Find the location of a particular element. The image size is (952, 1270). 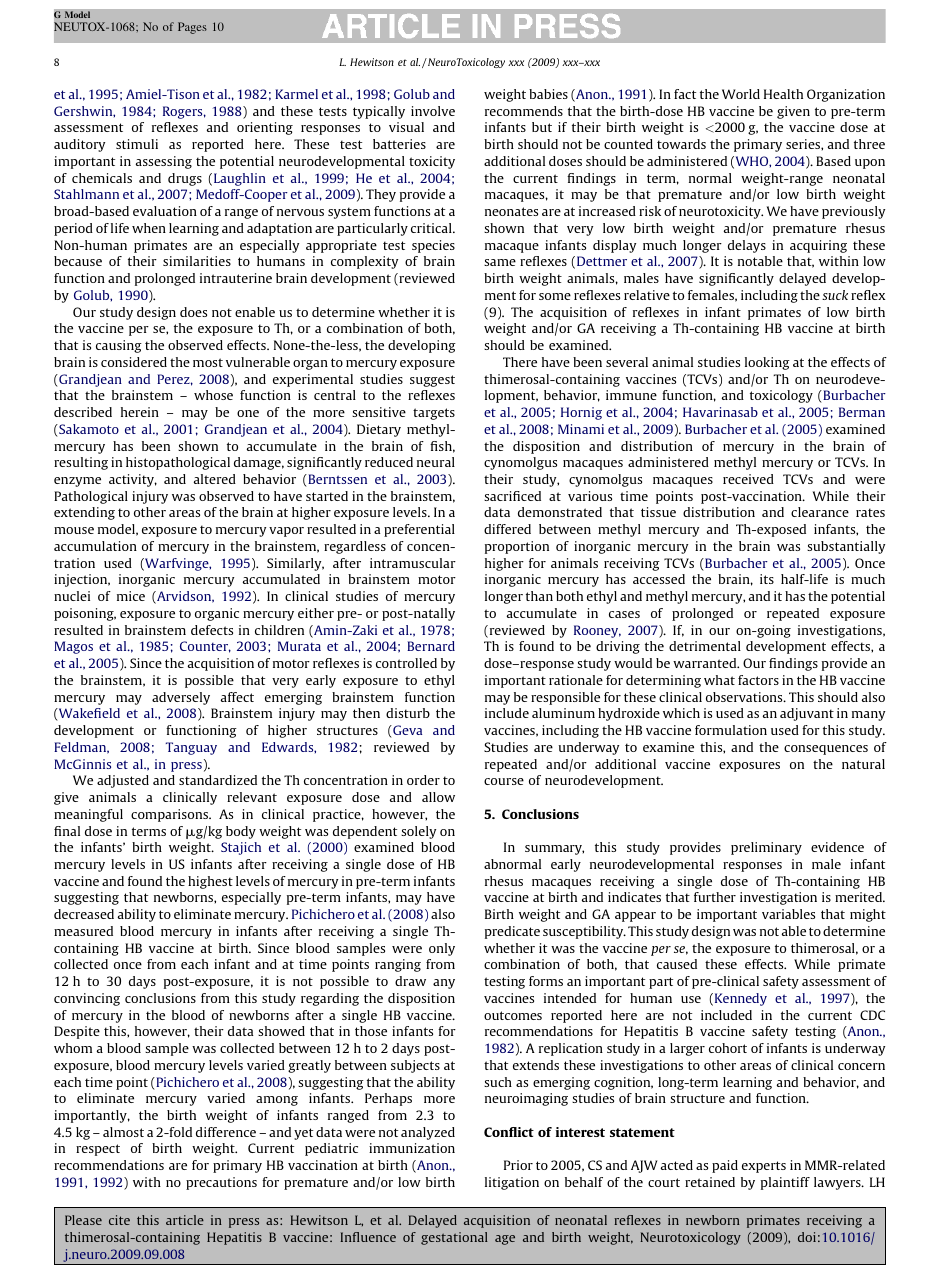

predicate is located at coordinates (512, 932).
